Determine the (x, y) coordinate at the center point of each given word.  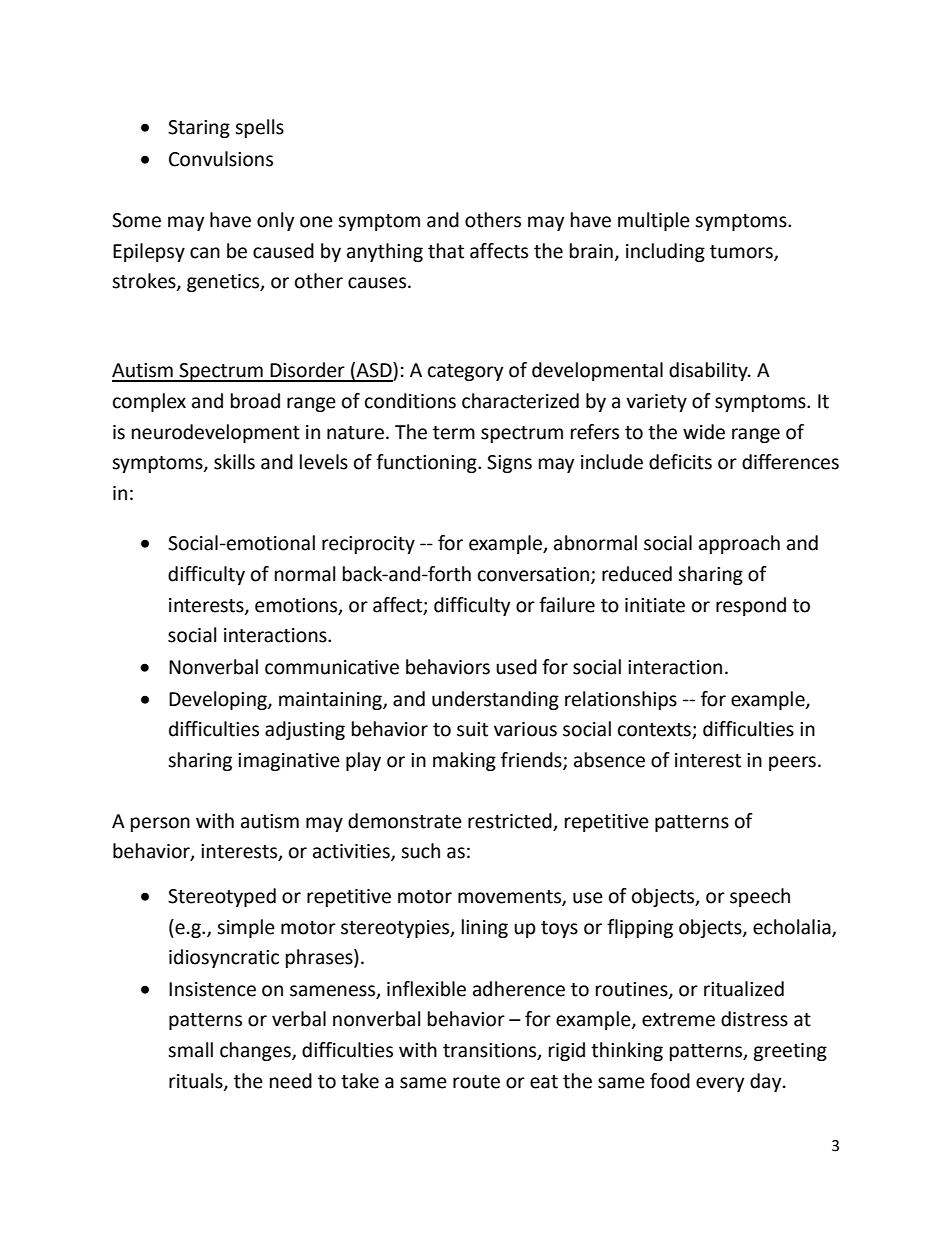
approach (739, 544)
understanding (495, 700)
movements (510, 898)
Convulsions (221, 159)
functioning (427, 463)
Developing (219, 700)
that (446, 251)
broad (255, 401)
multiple (654, 221)
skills (234, 462)
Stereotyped (222, 897)
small (190, 1050)
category (466, 372)
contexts (655, 731)
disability (709, 371)
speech (760, 897)
